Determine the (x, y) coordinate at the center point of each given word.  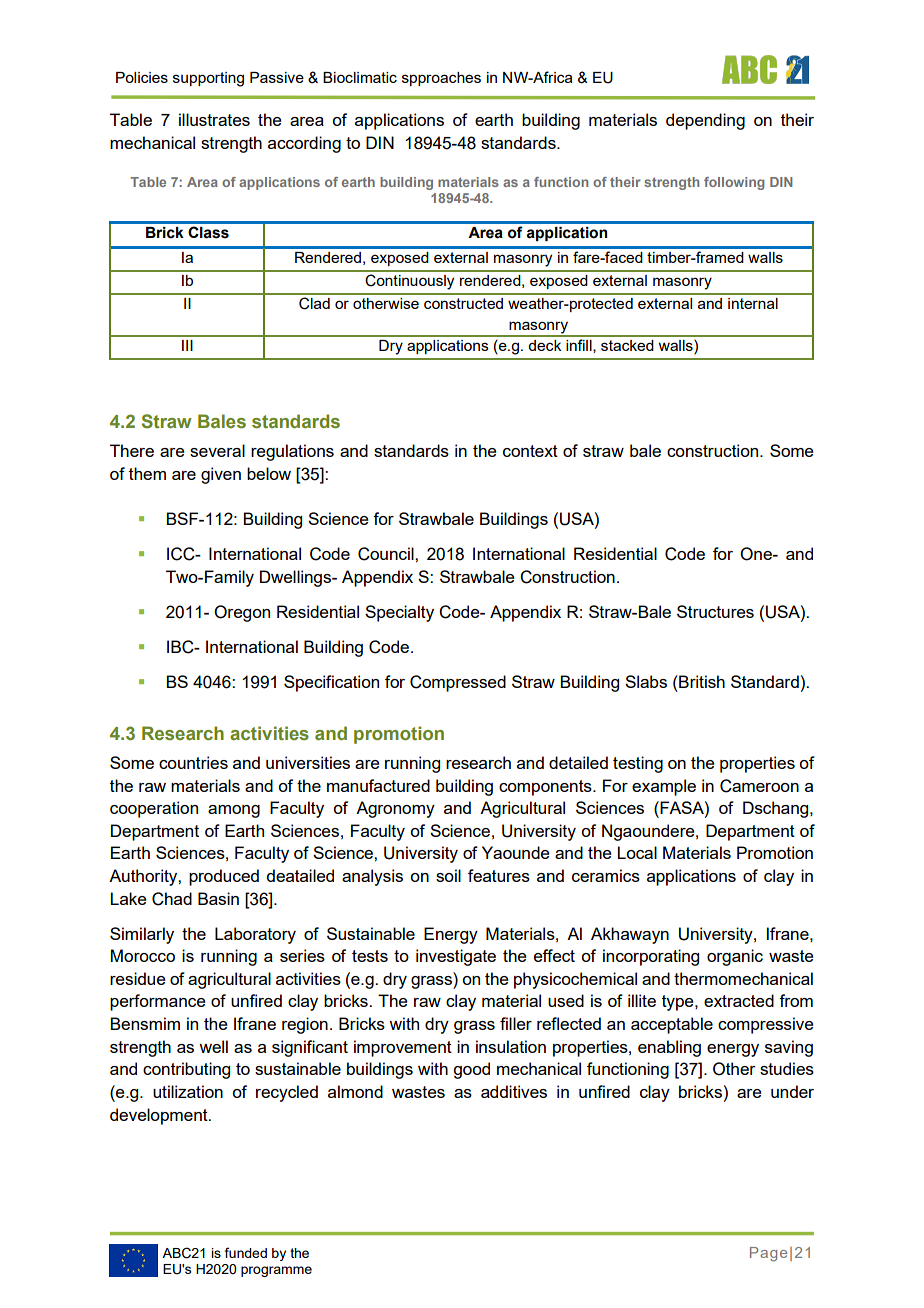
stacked (627, 345)
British (701, 681)
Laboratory (255, 935)
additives (514, 1091)
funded (246, 1252)
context (530, 451)
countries (193, 762)
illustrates (214, 119)
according (304, 144)
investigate (456, 957)
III (187, 345)
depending (705, 121)
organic (735, 957)
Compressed (458, 683)
